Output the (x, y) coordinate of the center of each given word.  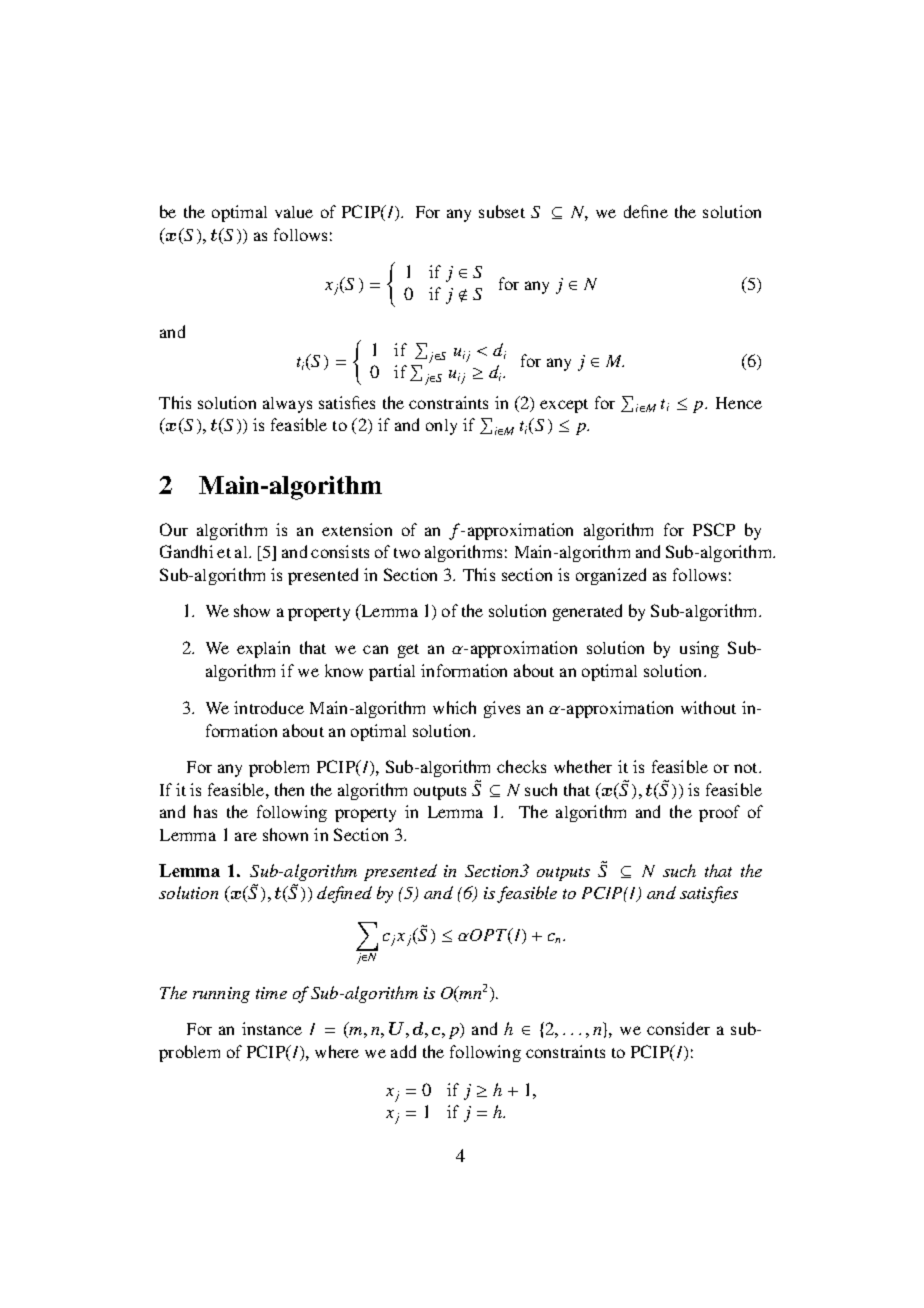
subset (502, 211)
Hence (739, 403)
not (747, 768)
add (403, 1051)
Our (174, 529)
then (289, 789)
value (294, 212)
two (407, 553)
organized (611, 576)
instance (272, 1028)
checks (521, 766)
